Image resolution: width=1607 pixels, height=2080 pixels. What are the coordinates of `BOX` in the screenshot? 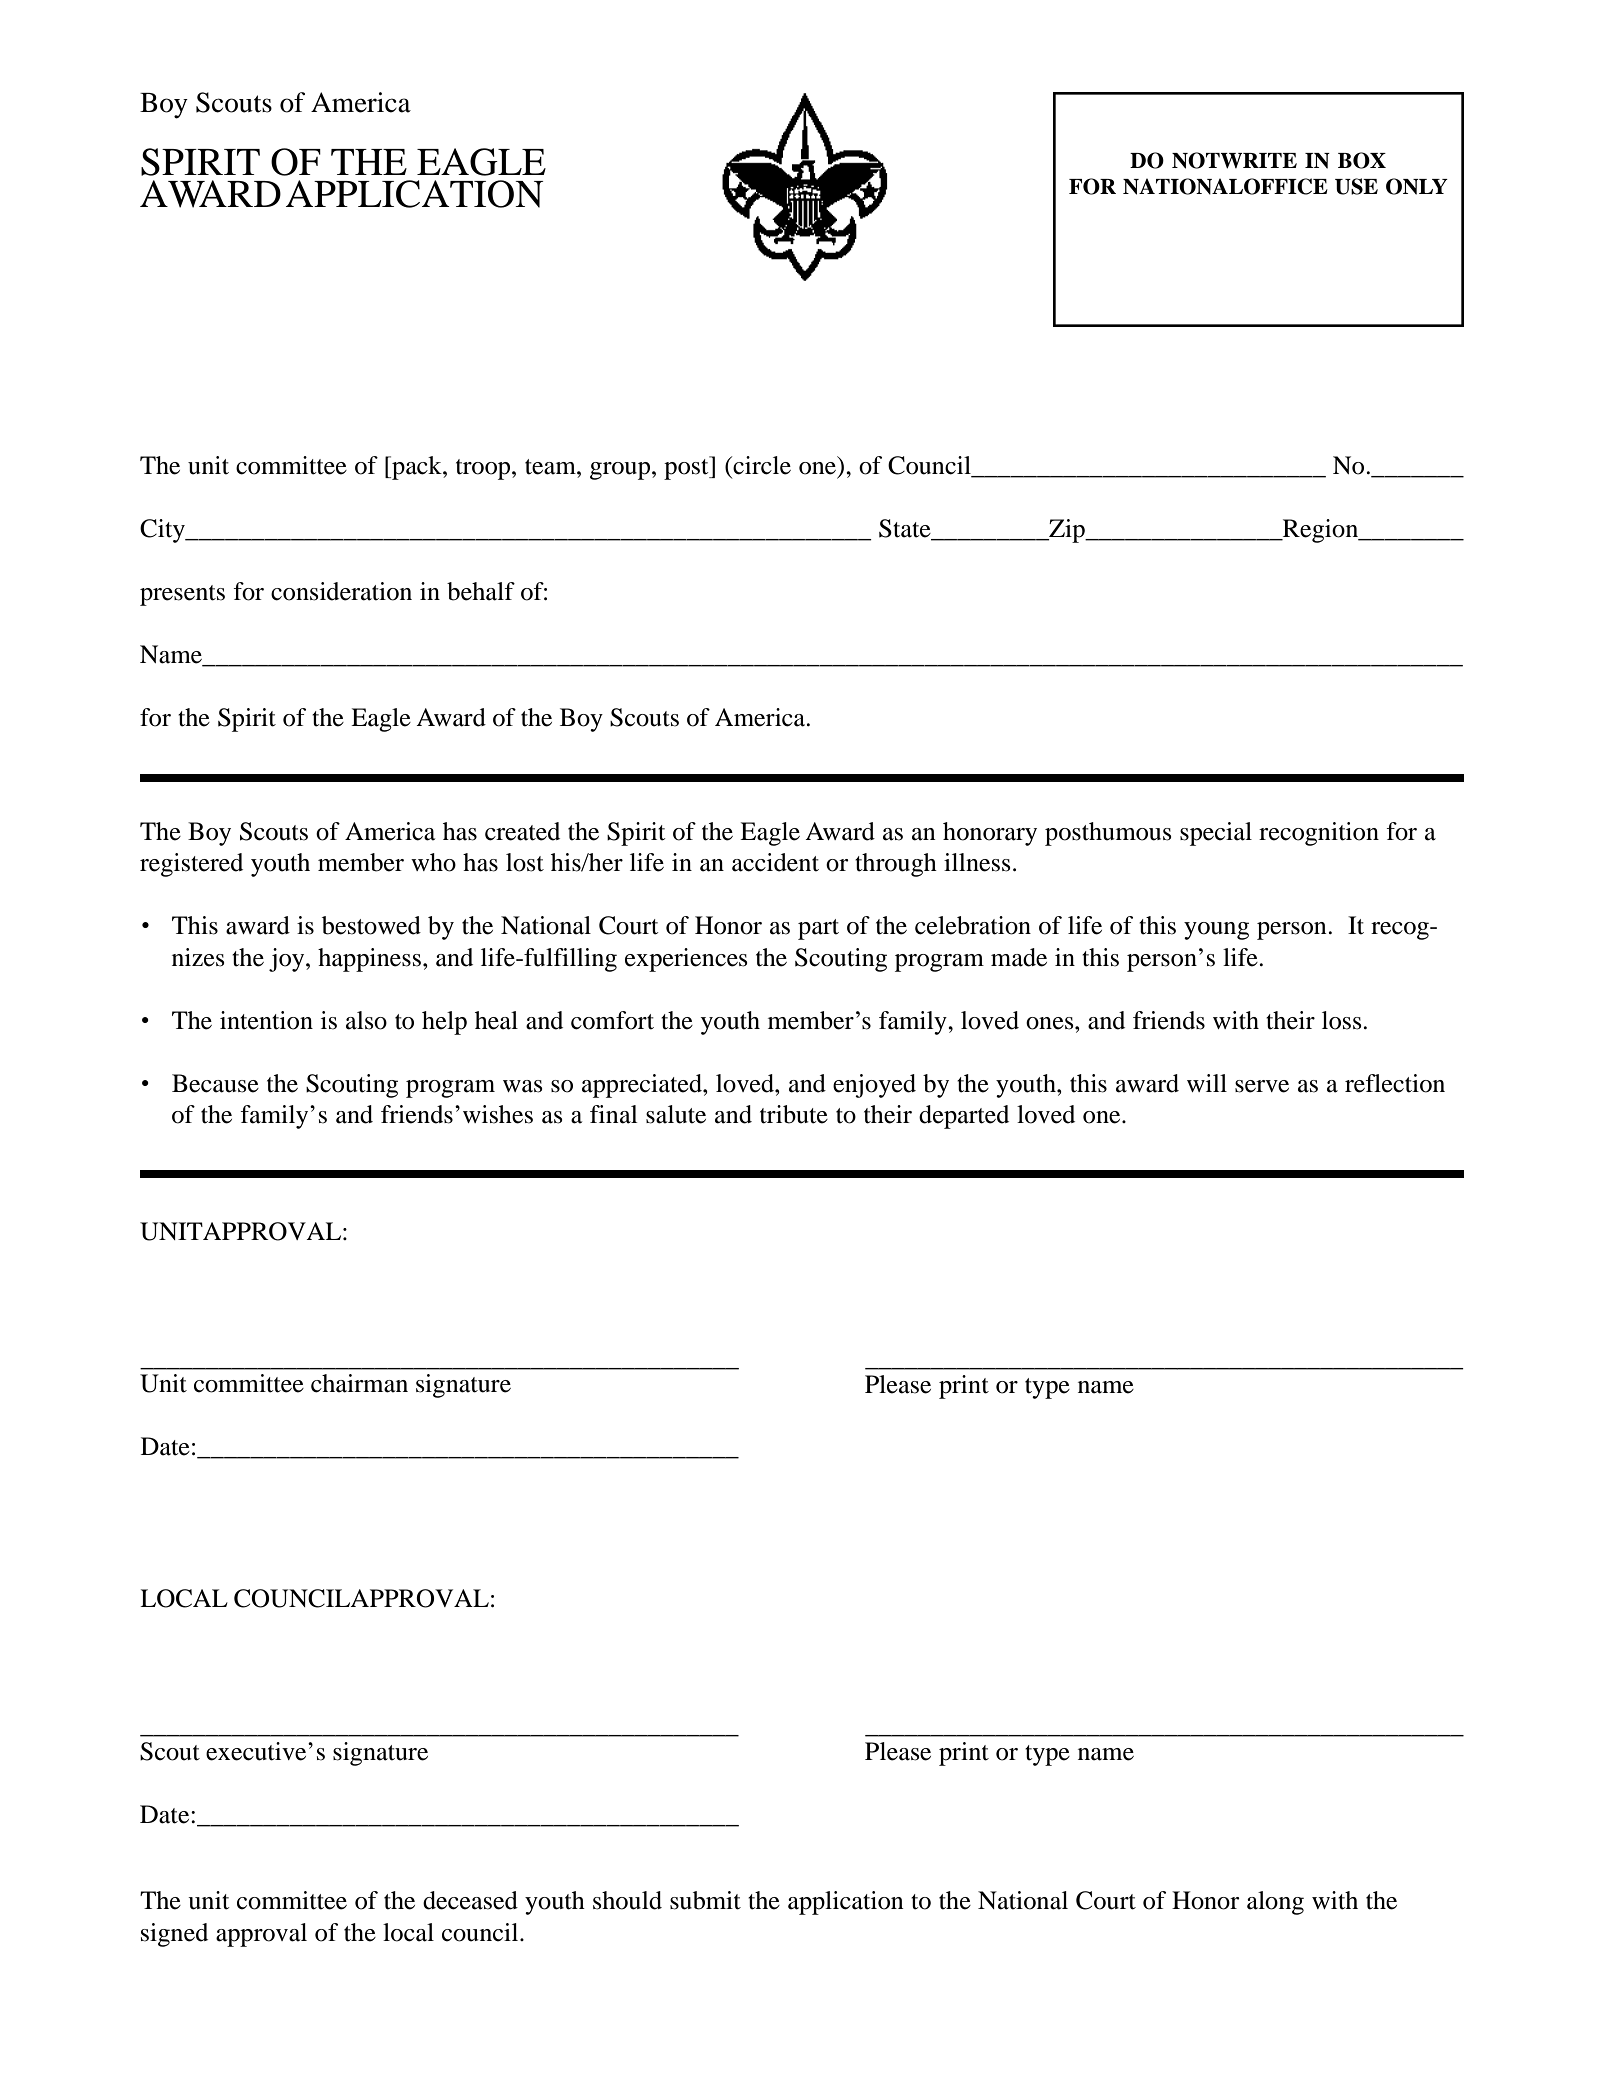 It's located at (1362, 160).
